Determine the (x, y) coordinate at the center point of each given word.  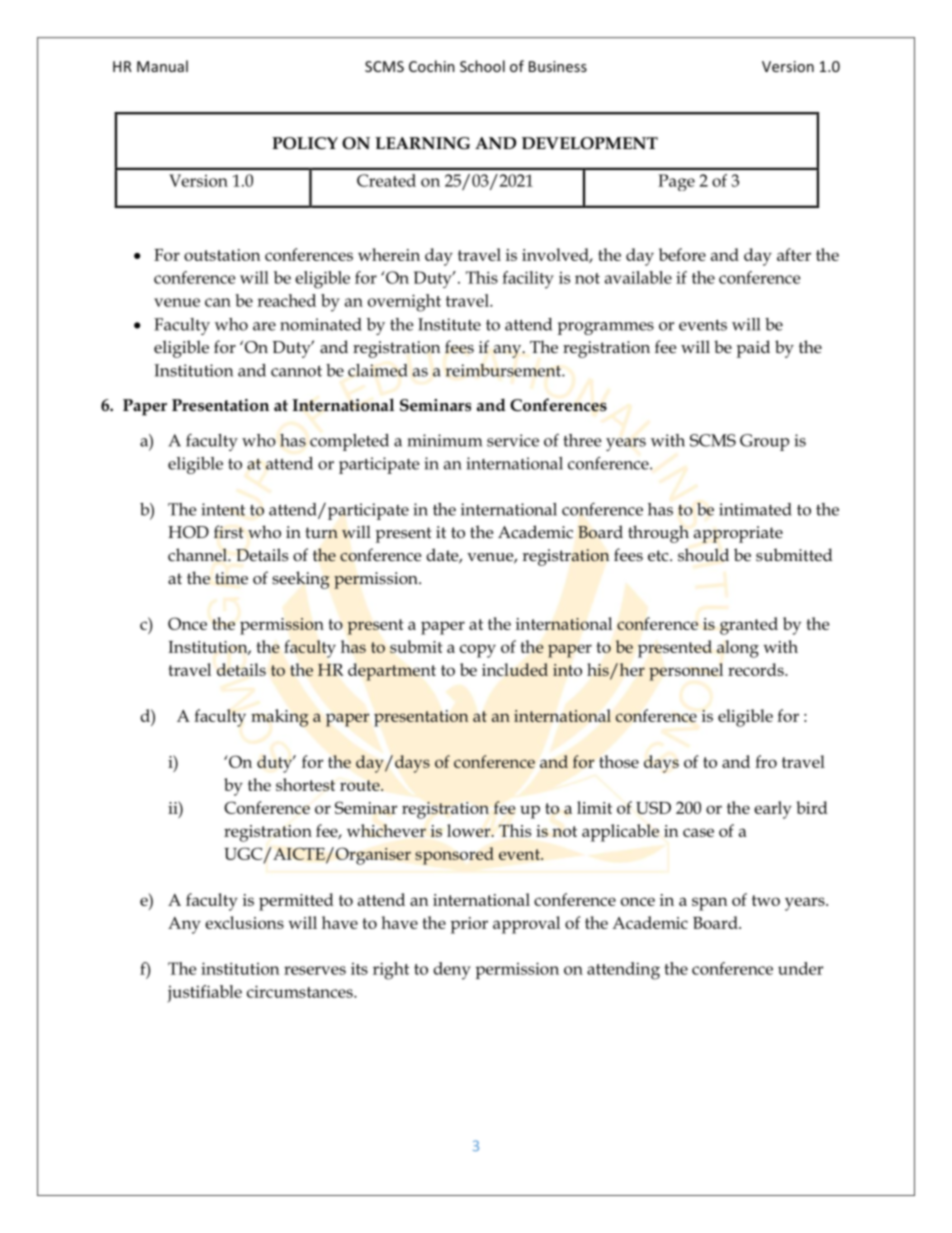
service (513, 440)
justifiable (204, 994)
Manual (162, 66)
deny (452, 971)
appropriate (738, 534)
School (482, 66)
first (229, 532)
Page (676, 182)
